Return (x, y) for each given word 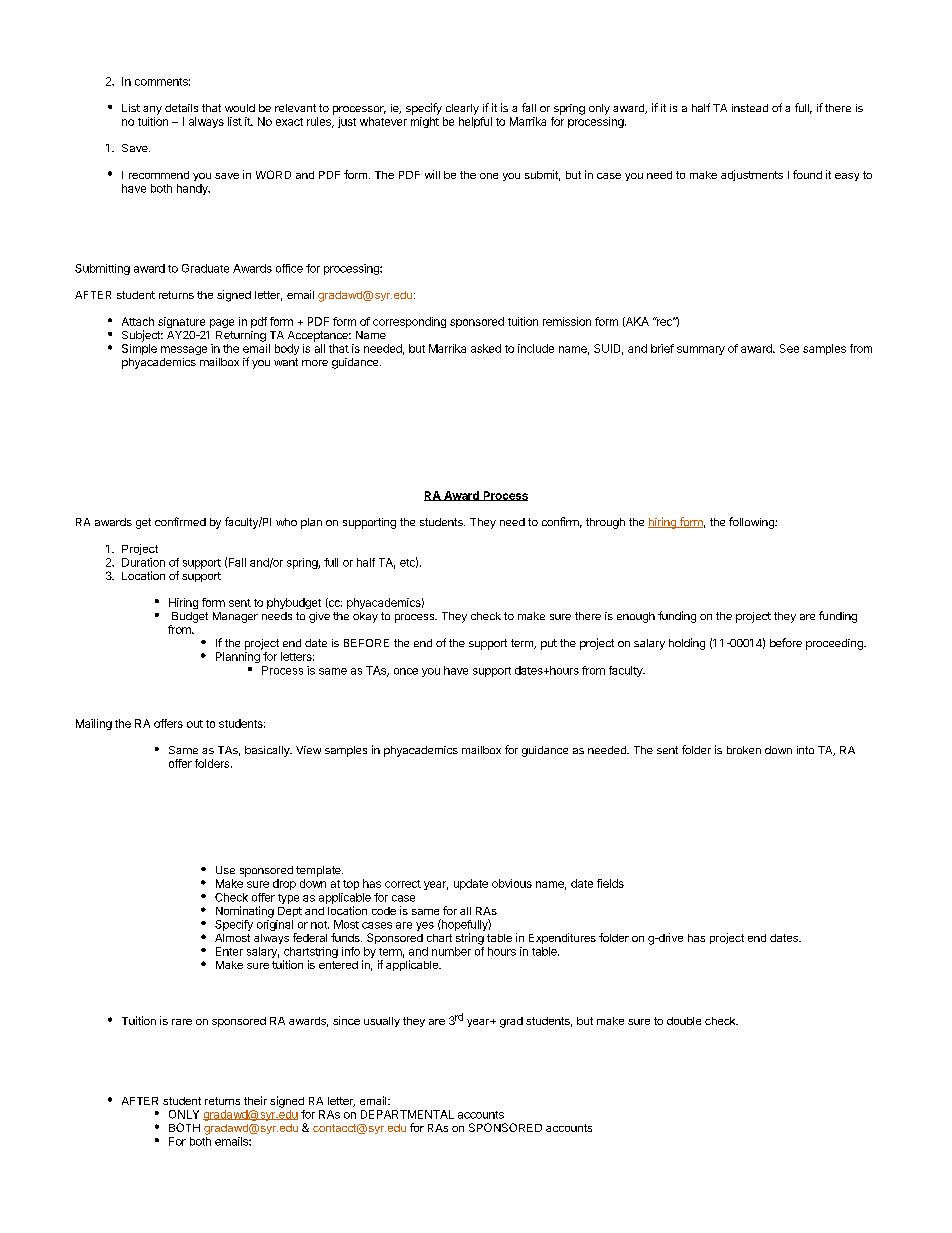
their (255, 1100)
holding (687, 644)
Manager (235, 617)
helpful (475, 122)
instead (750, 108)
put (549, 644)
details (181, 108)
